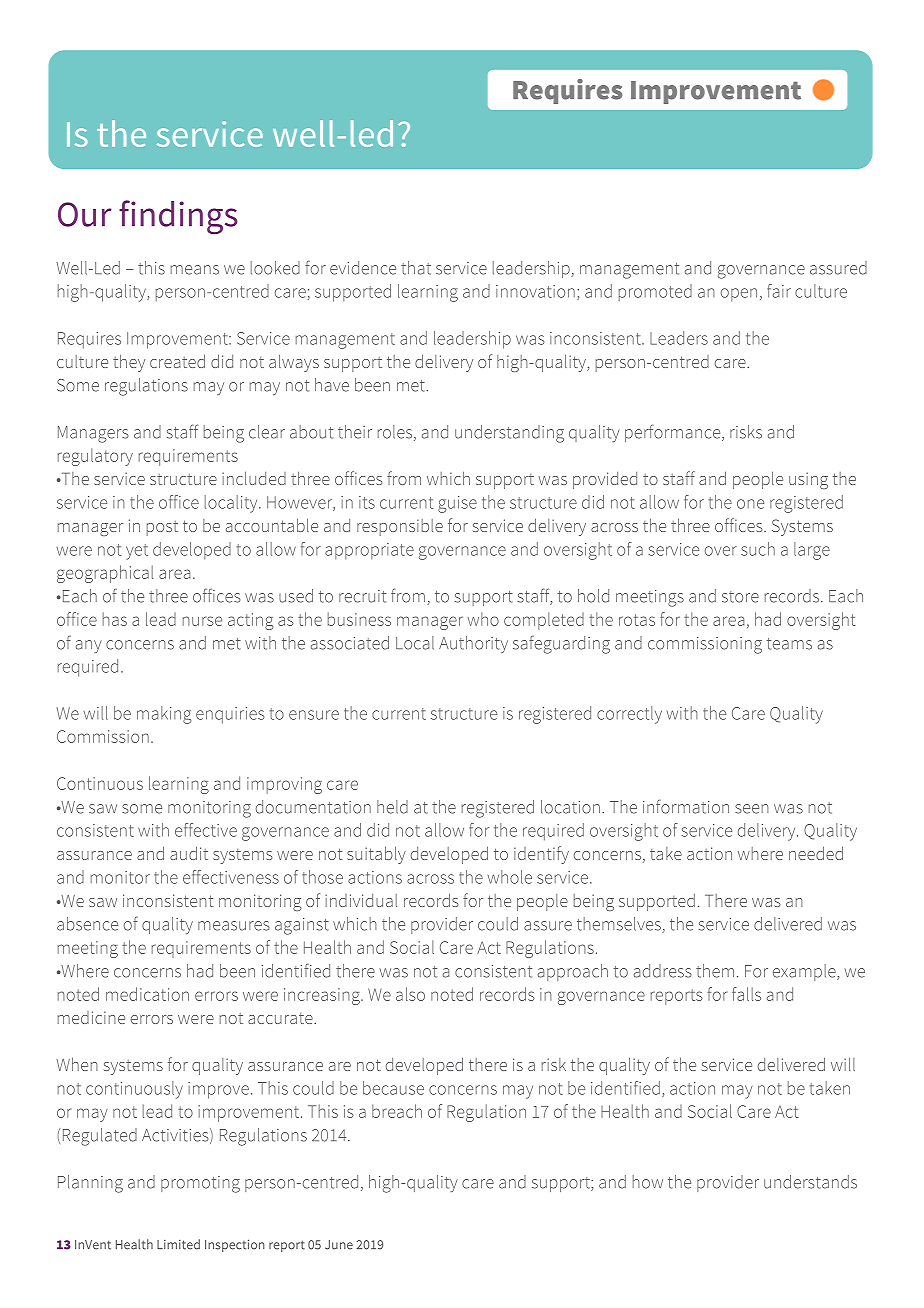  What do you see at coordinates (416, 268) in the image?
I see `that` at bounding box center [416, 268].
